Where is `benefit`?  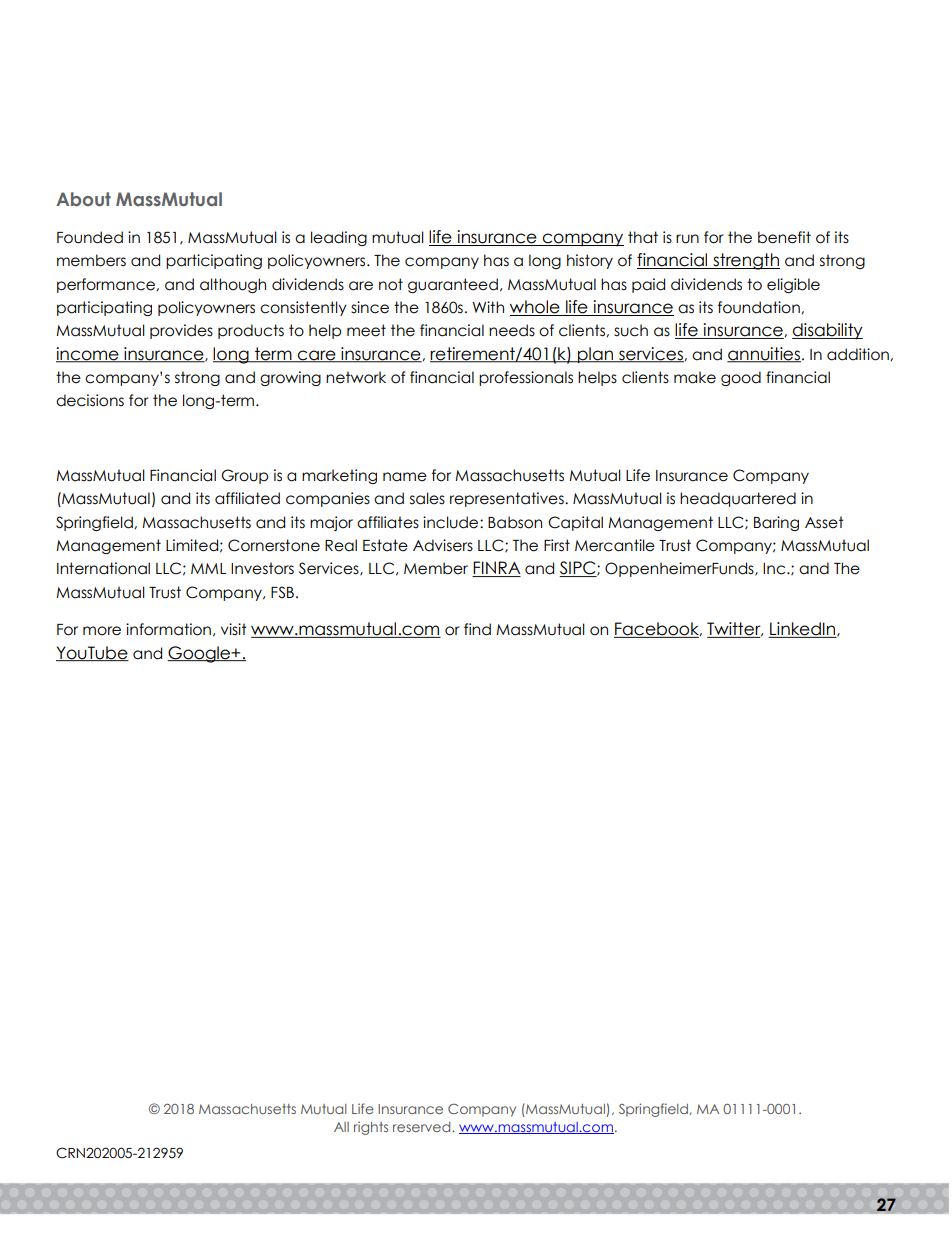 benefit is located at coordinates (784, 237).
